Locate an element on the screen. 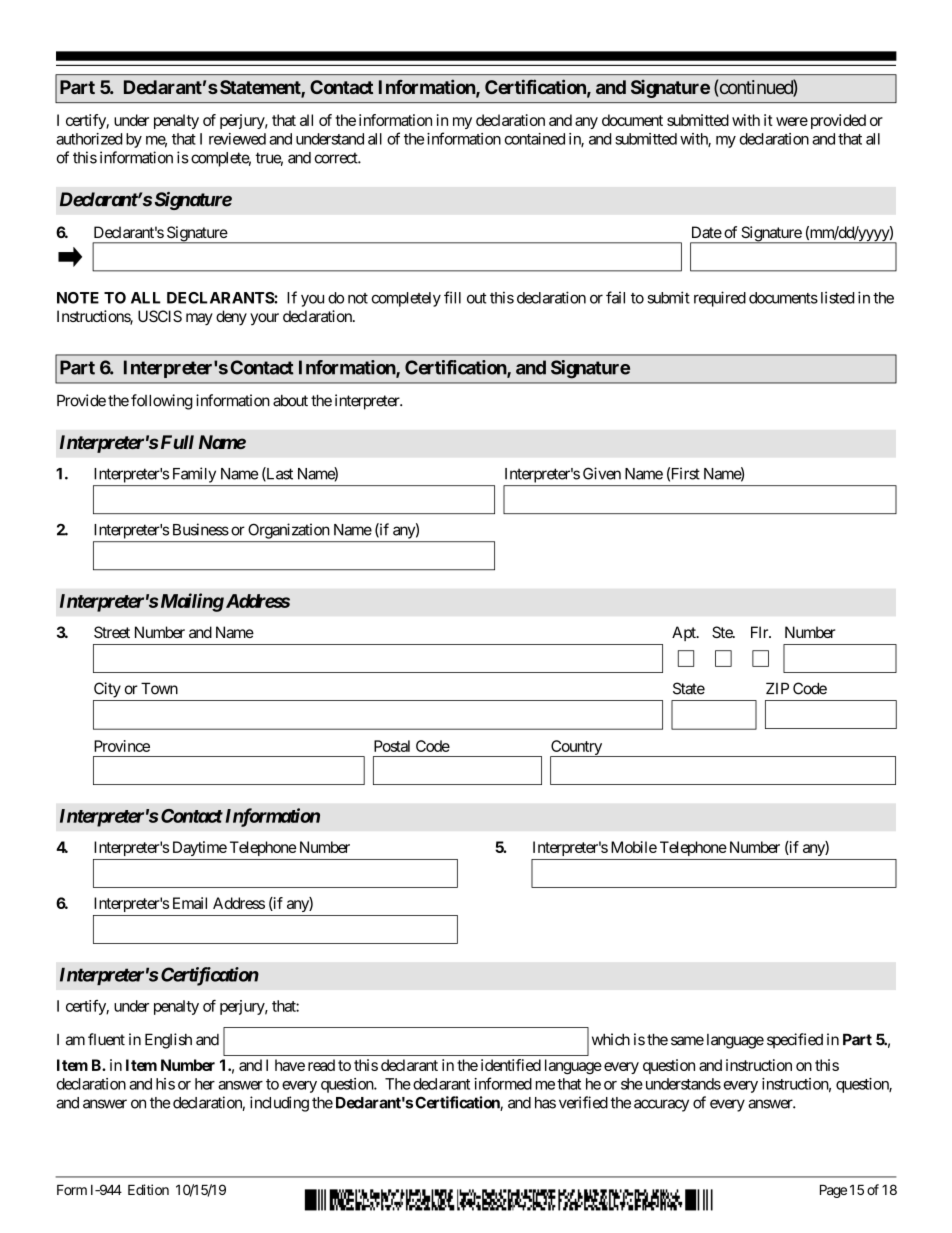 This screenshot has height=1233, width=952. Town is located at coordinates (159, 688).
